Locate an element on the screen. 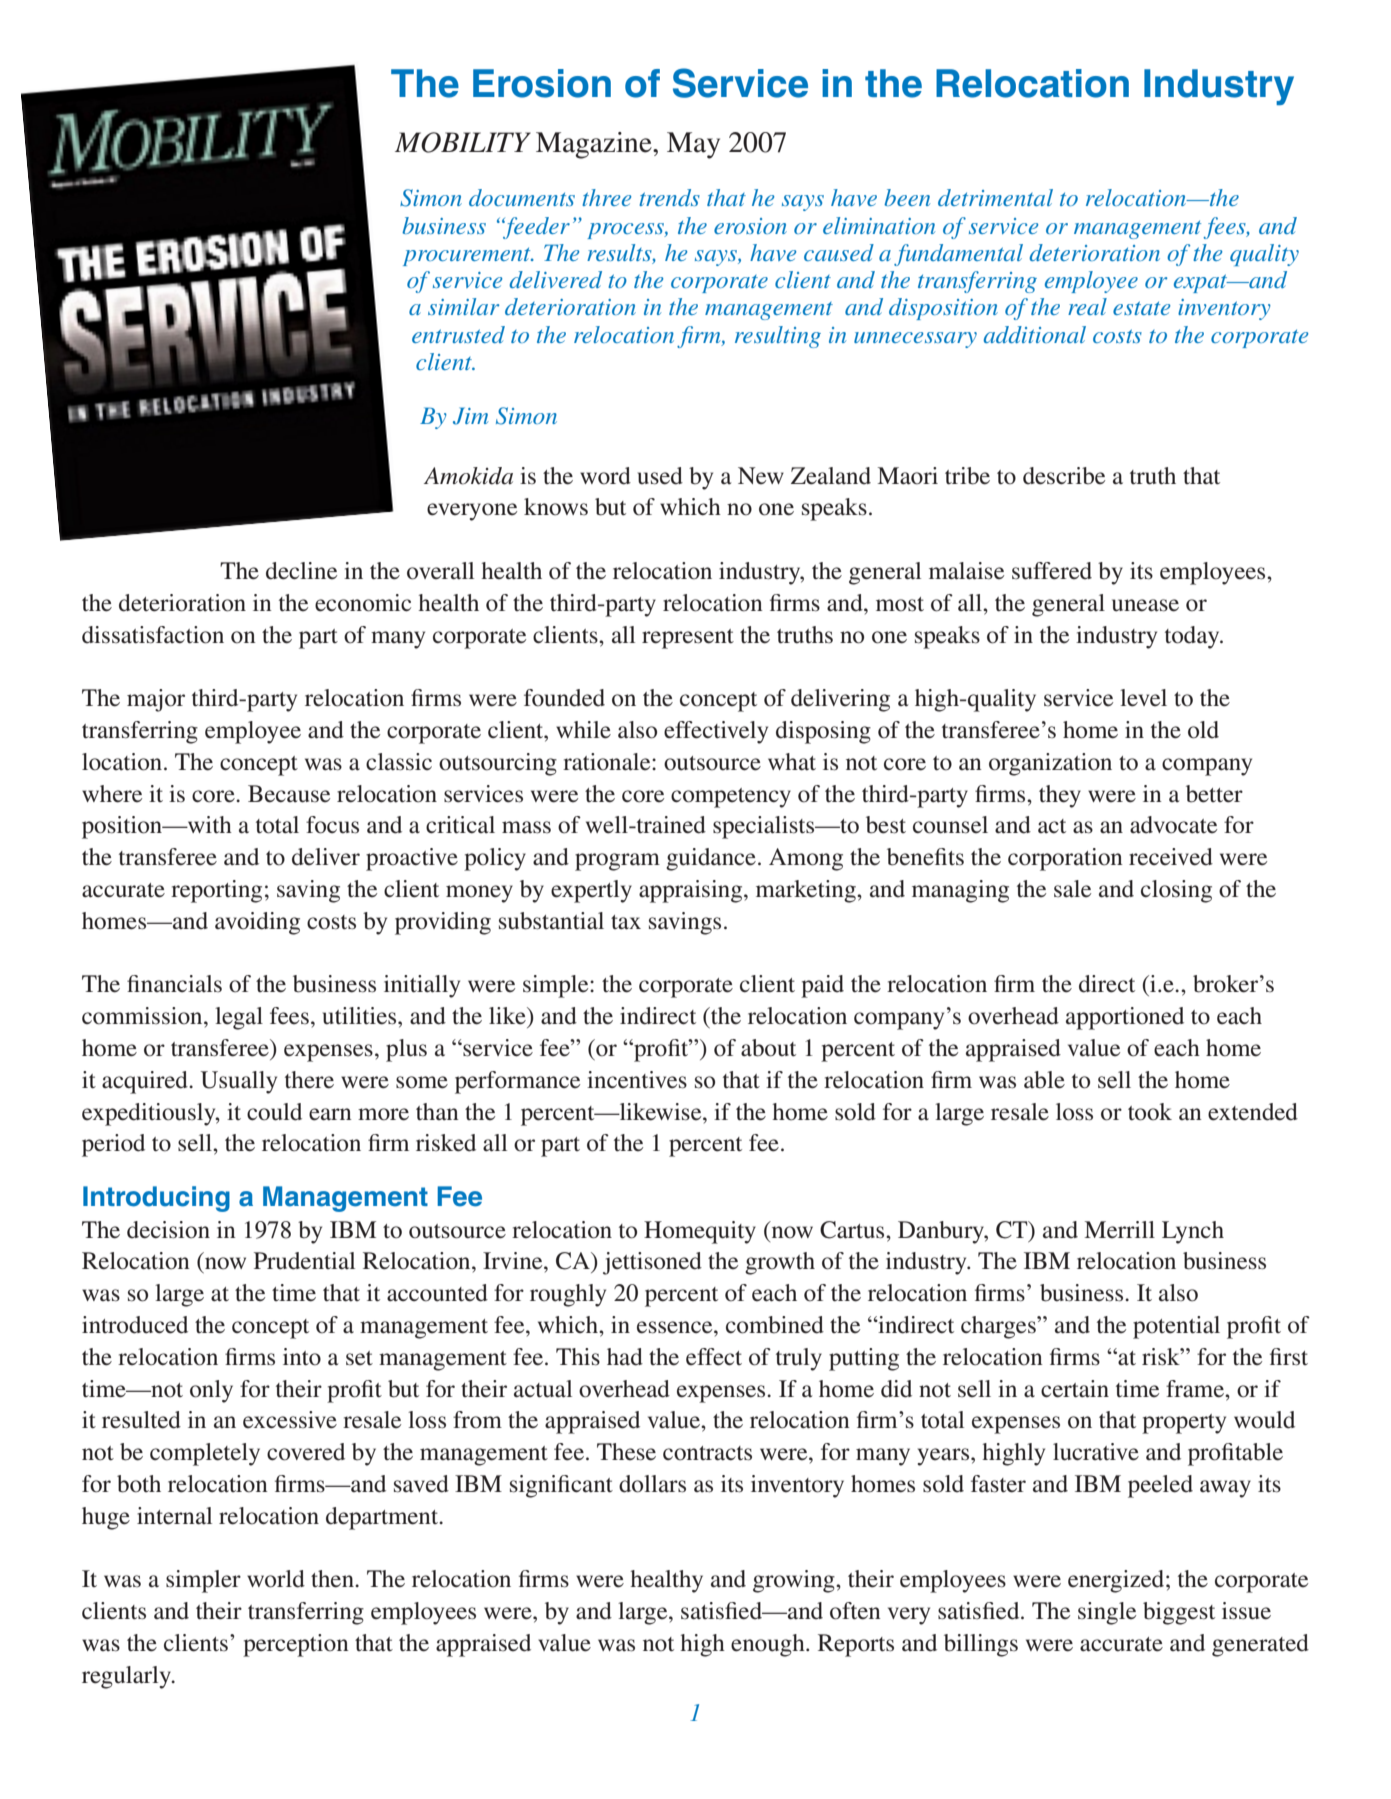  detrimental is located at coordinates (995, 197).
